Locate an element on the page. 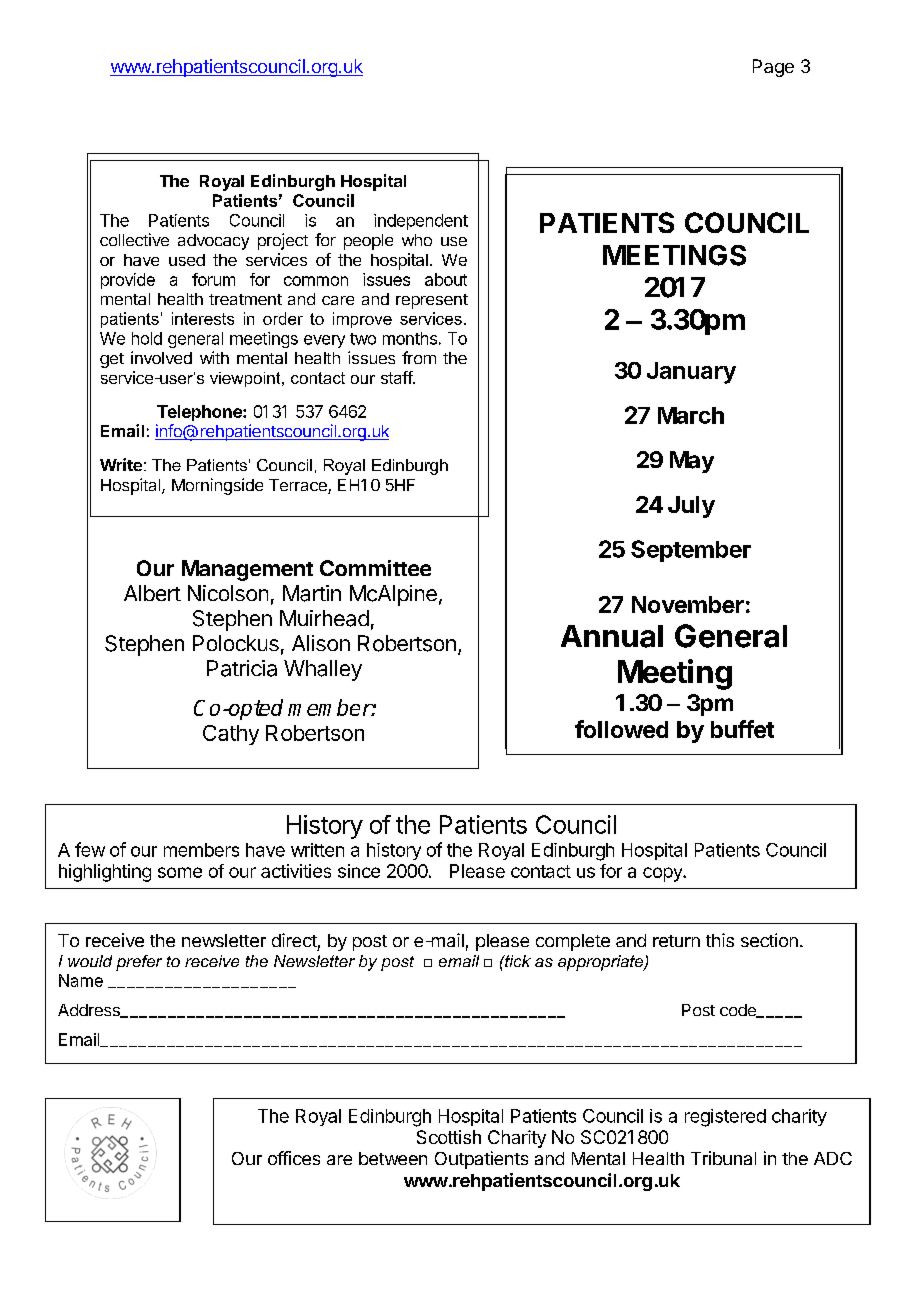 The width and height of the image is (924, 1308). Page is located at coordinates (773, 68).
